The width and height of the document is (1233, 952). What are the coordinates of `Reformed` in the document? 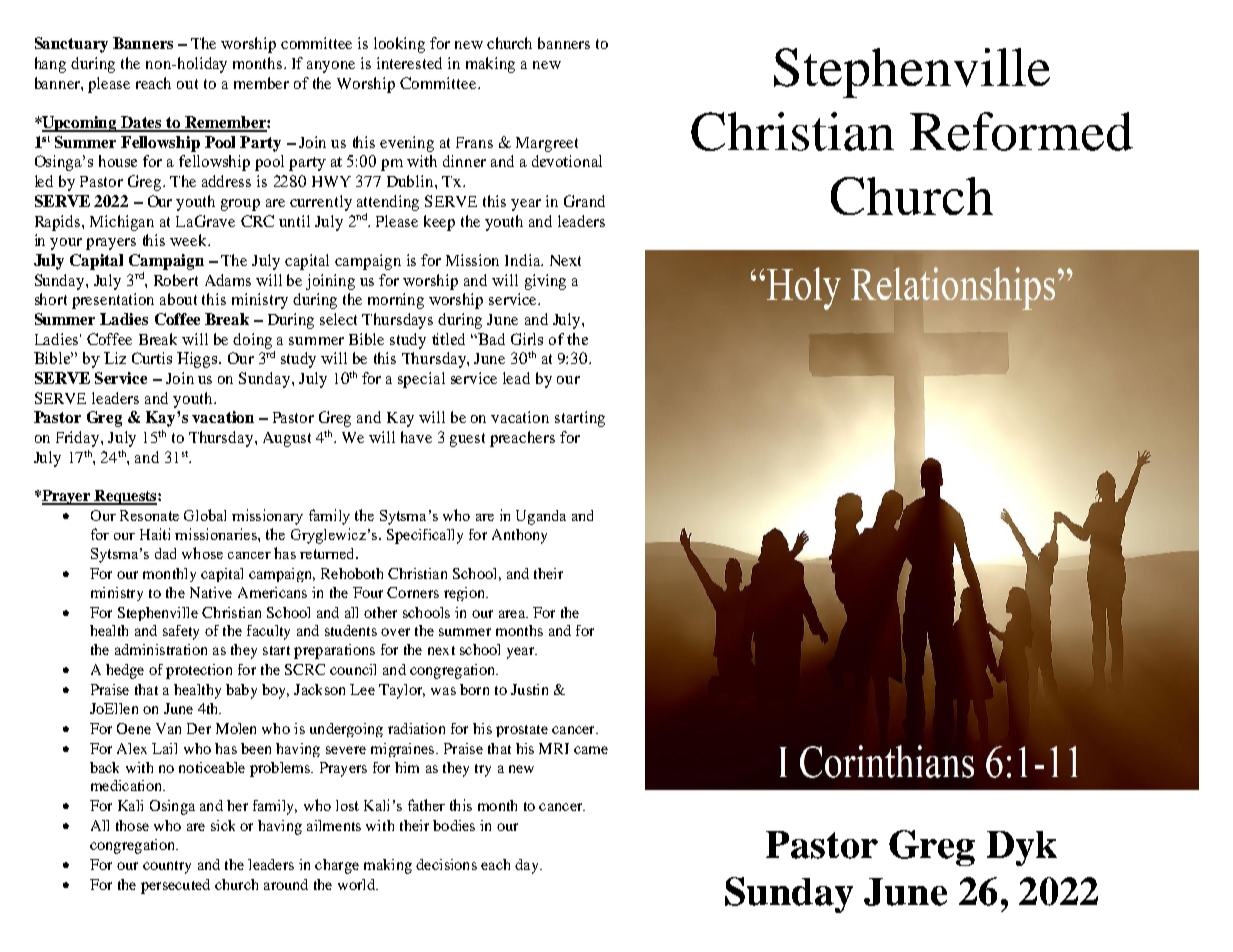 It's located at (1021, 131).
